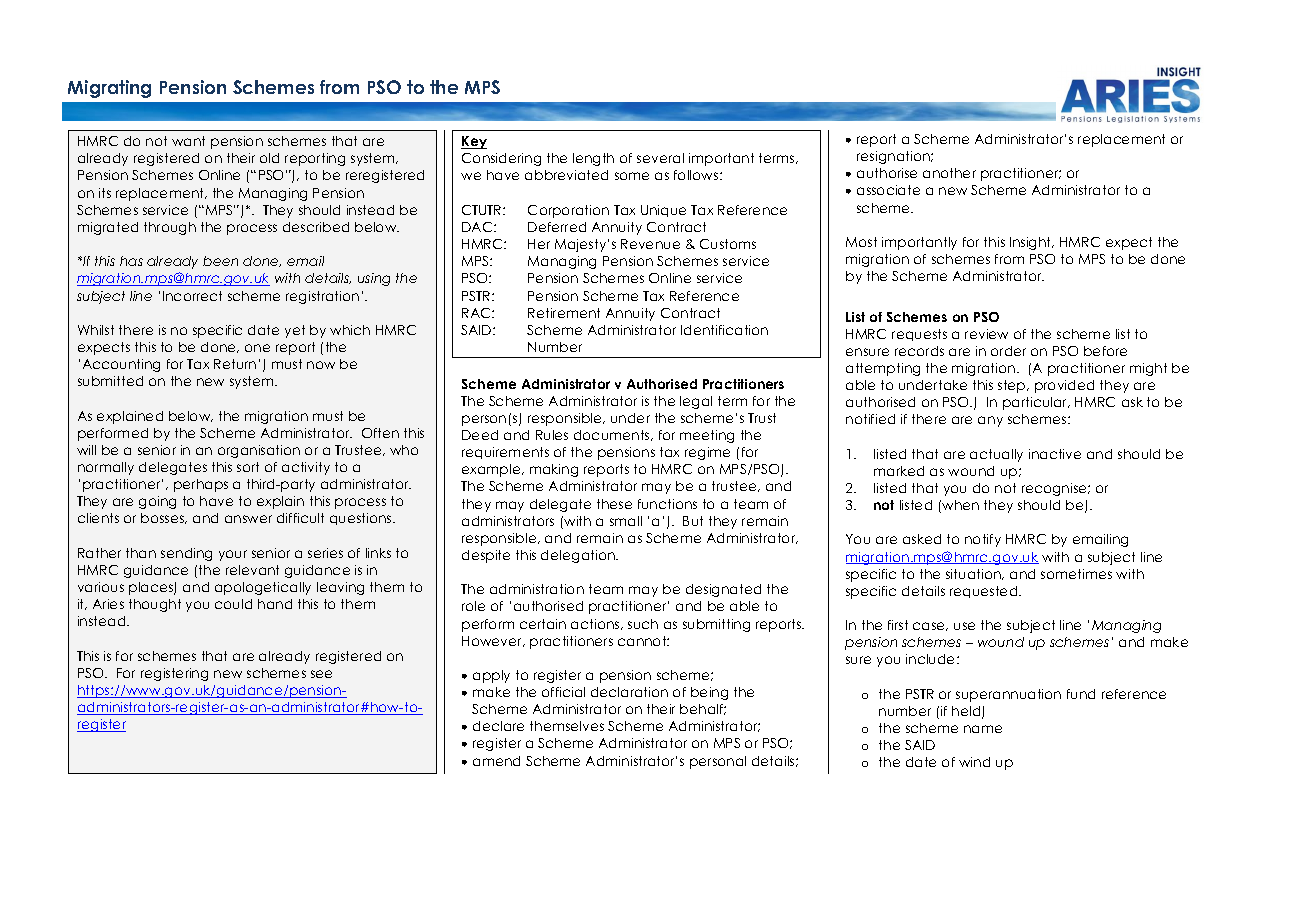 This page has height=924, width=1308. I want to click on organisation, so click(259, 451).
